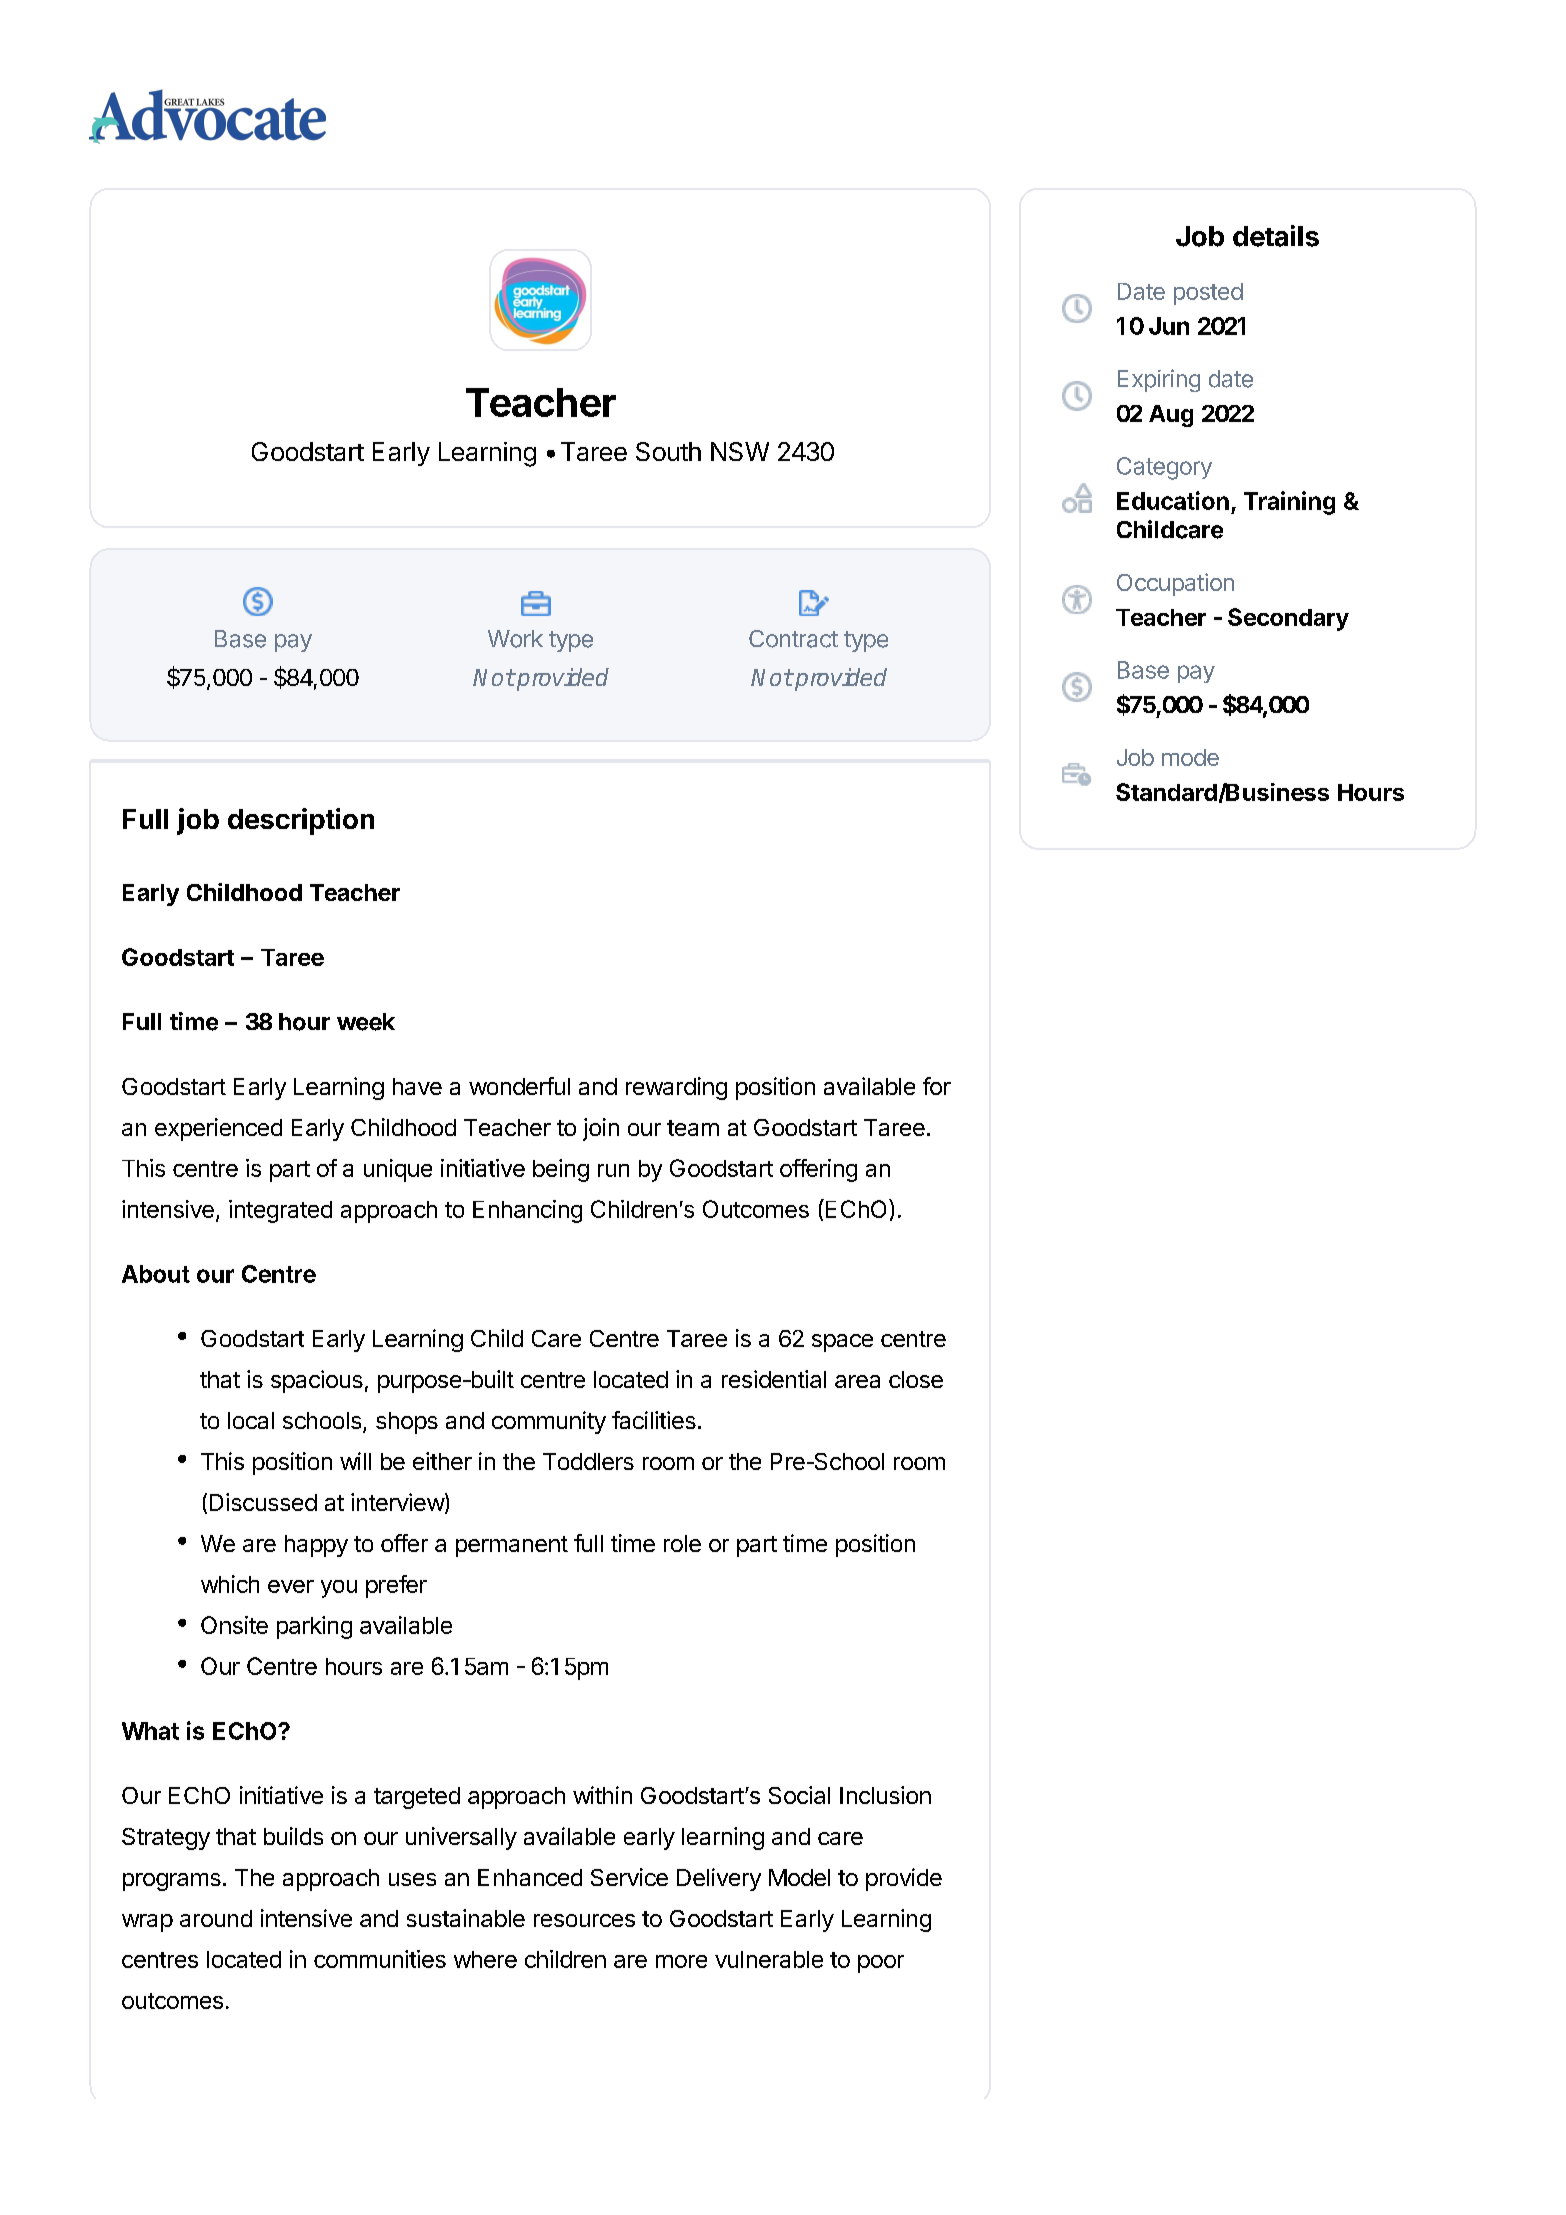 The height and width of the image is (2215, 1566). What do you see at coordinates (668, 451) in the image?
I see `South` at bounding box center [668, 451].
